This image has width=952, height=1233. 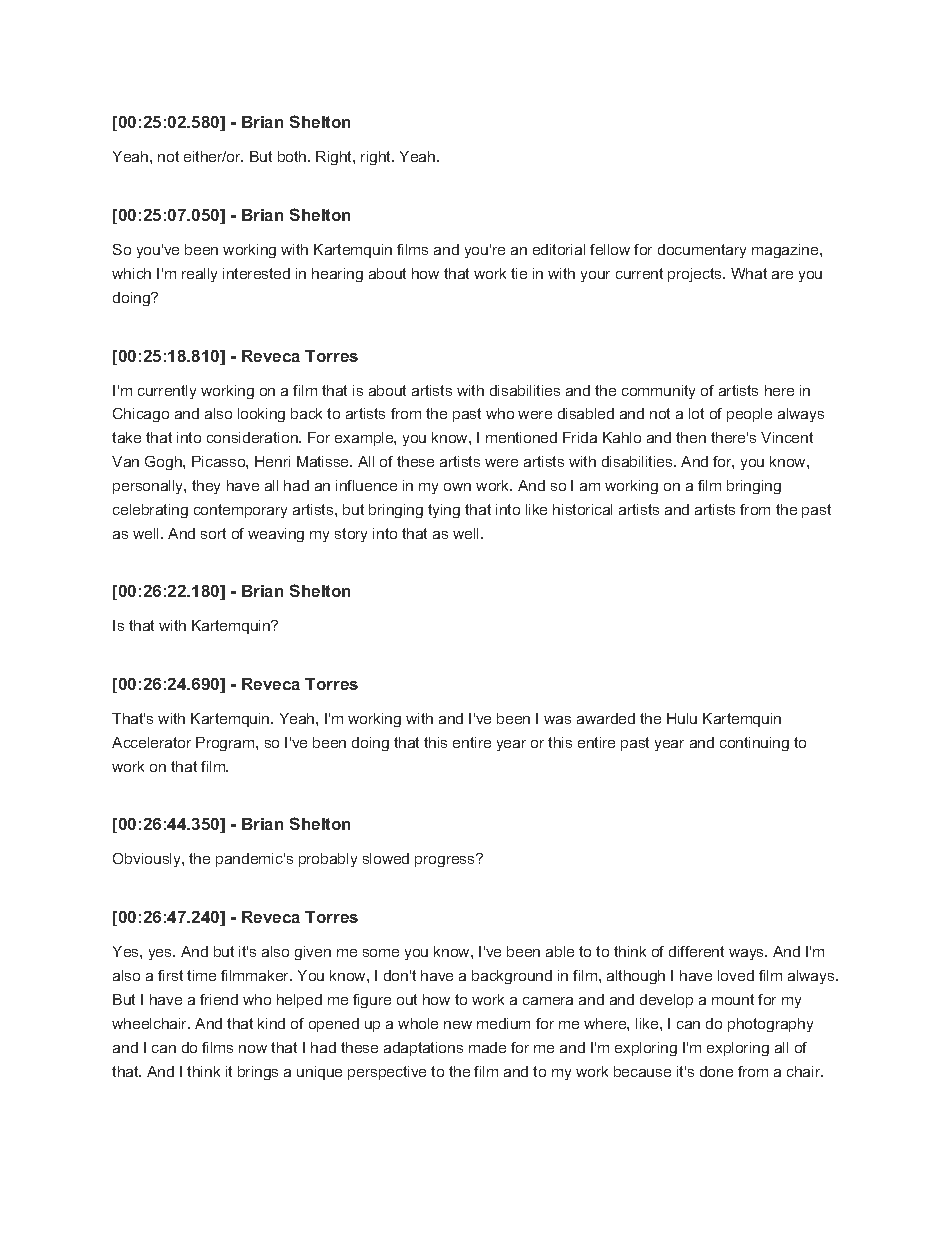 What do you see at coordinates (702, 251) in the image?
I see `documentary` at bounding box center [702, 251].
